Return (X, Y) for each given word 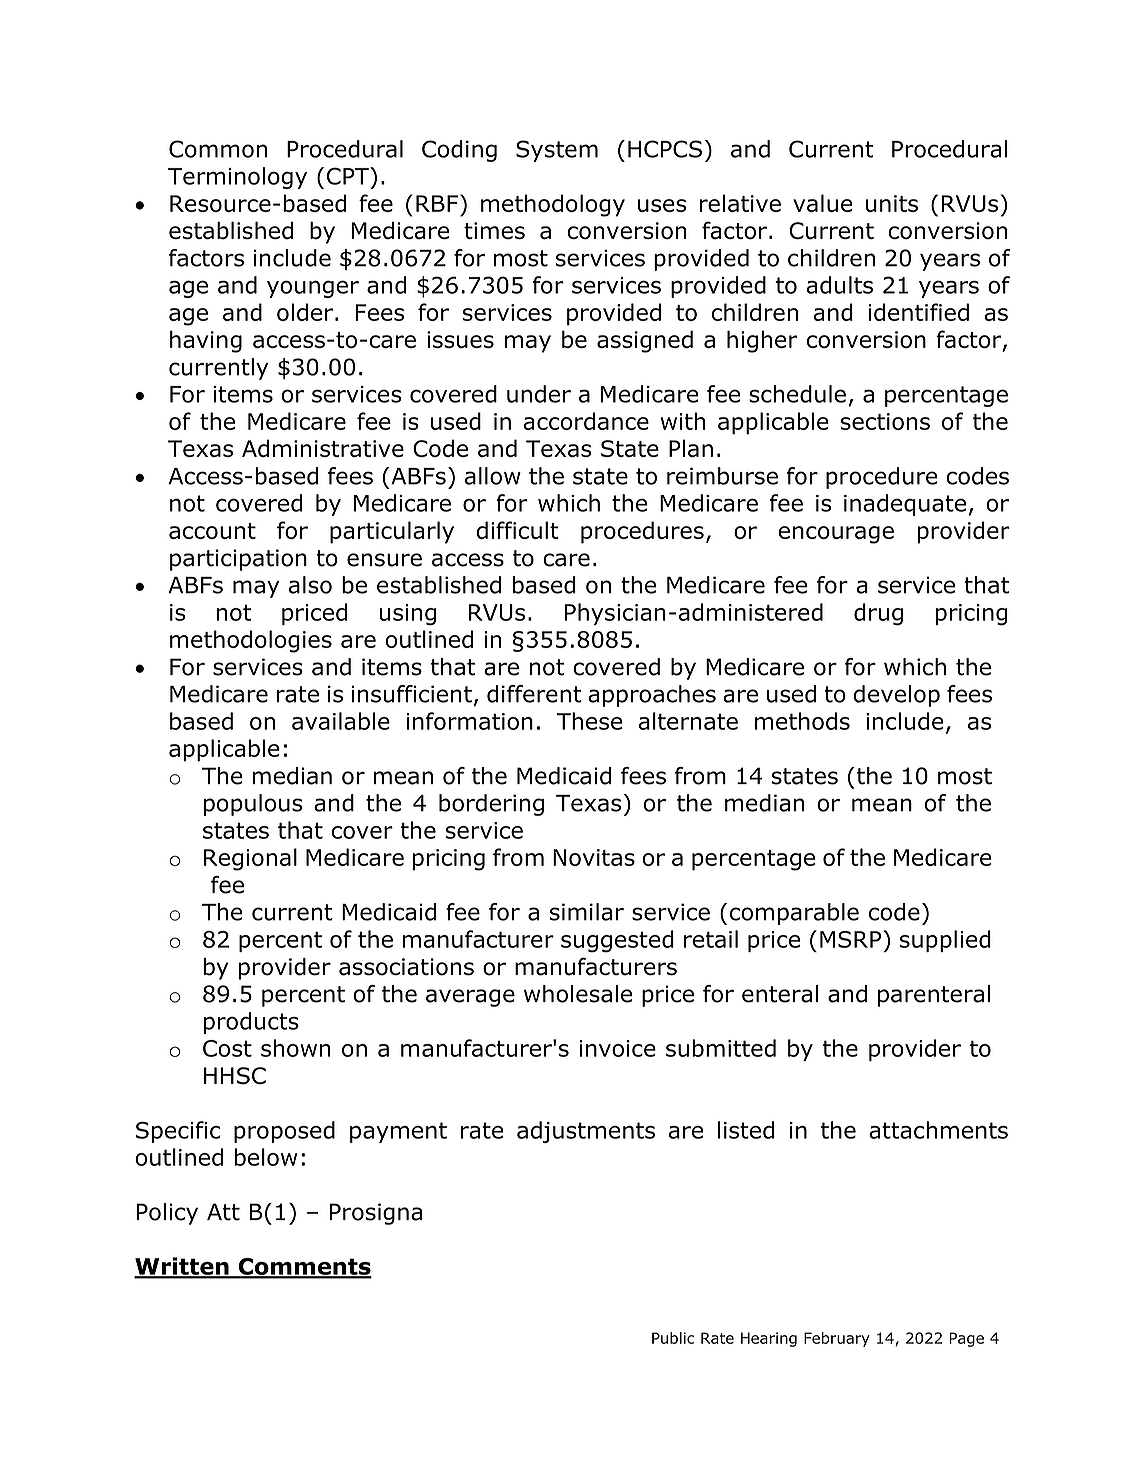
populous (253, 805)
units (892, 203)
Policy (167, 1214)
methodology (553, 205)
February (837, 1339)
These (589, 721)
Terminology (237, 178)
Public (673, 1338)
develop (896, 696)
